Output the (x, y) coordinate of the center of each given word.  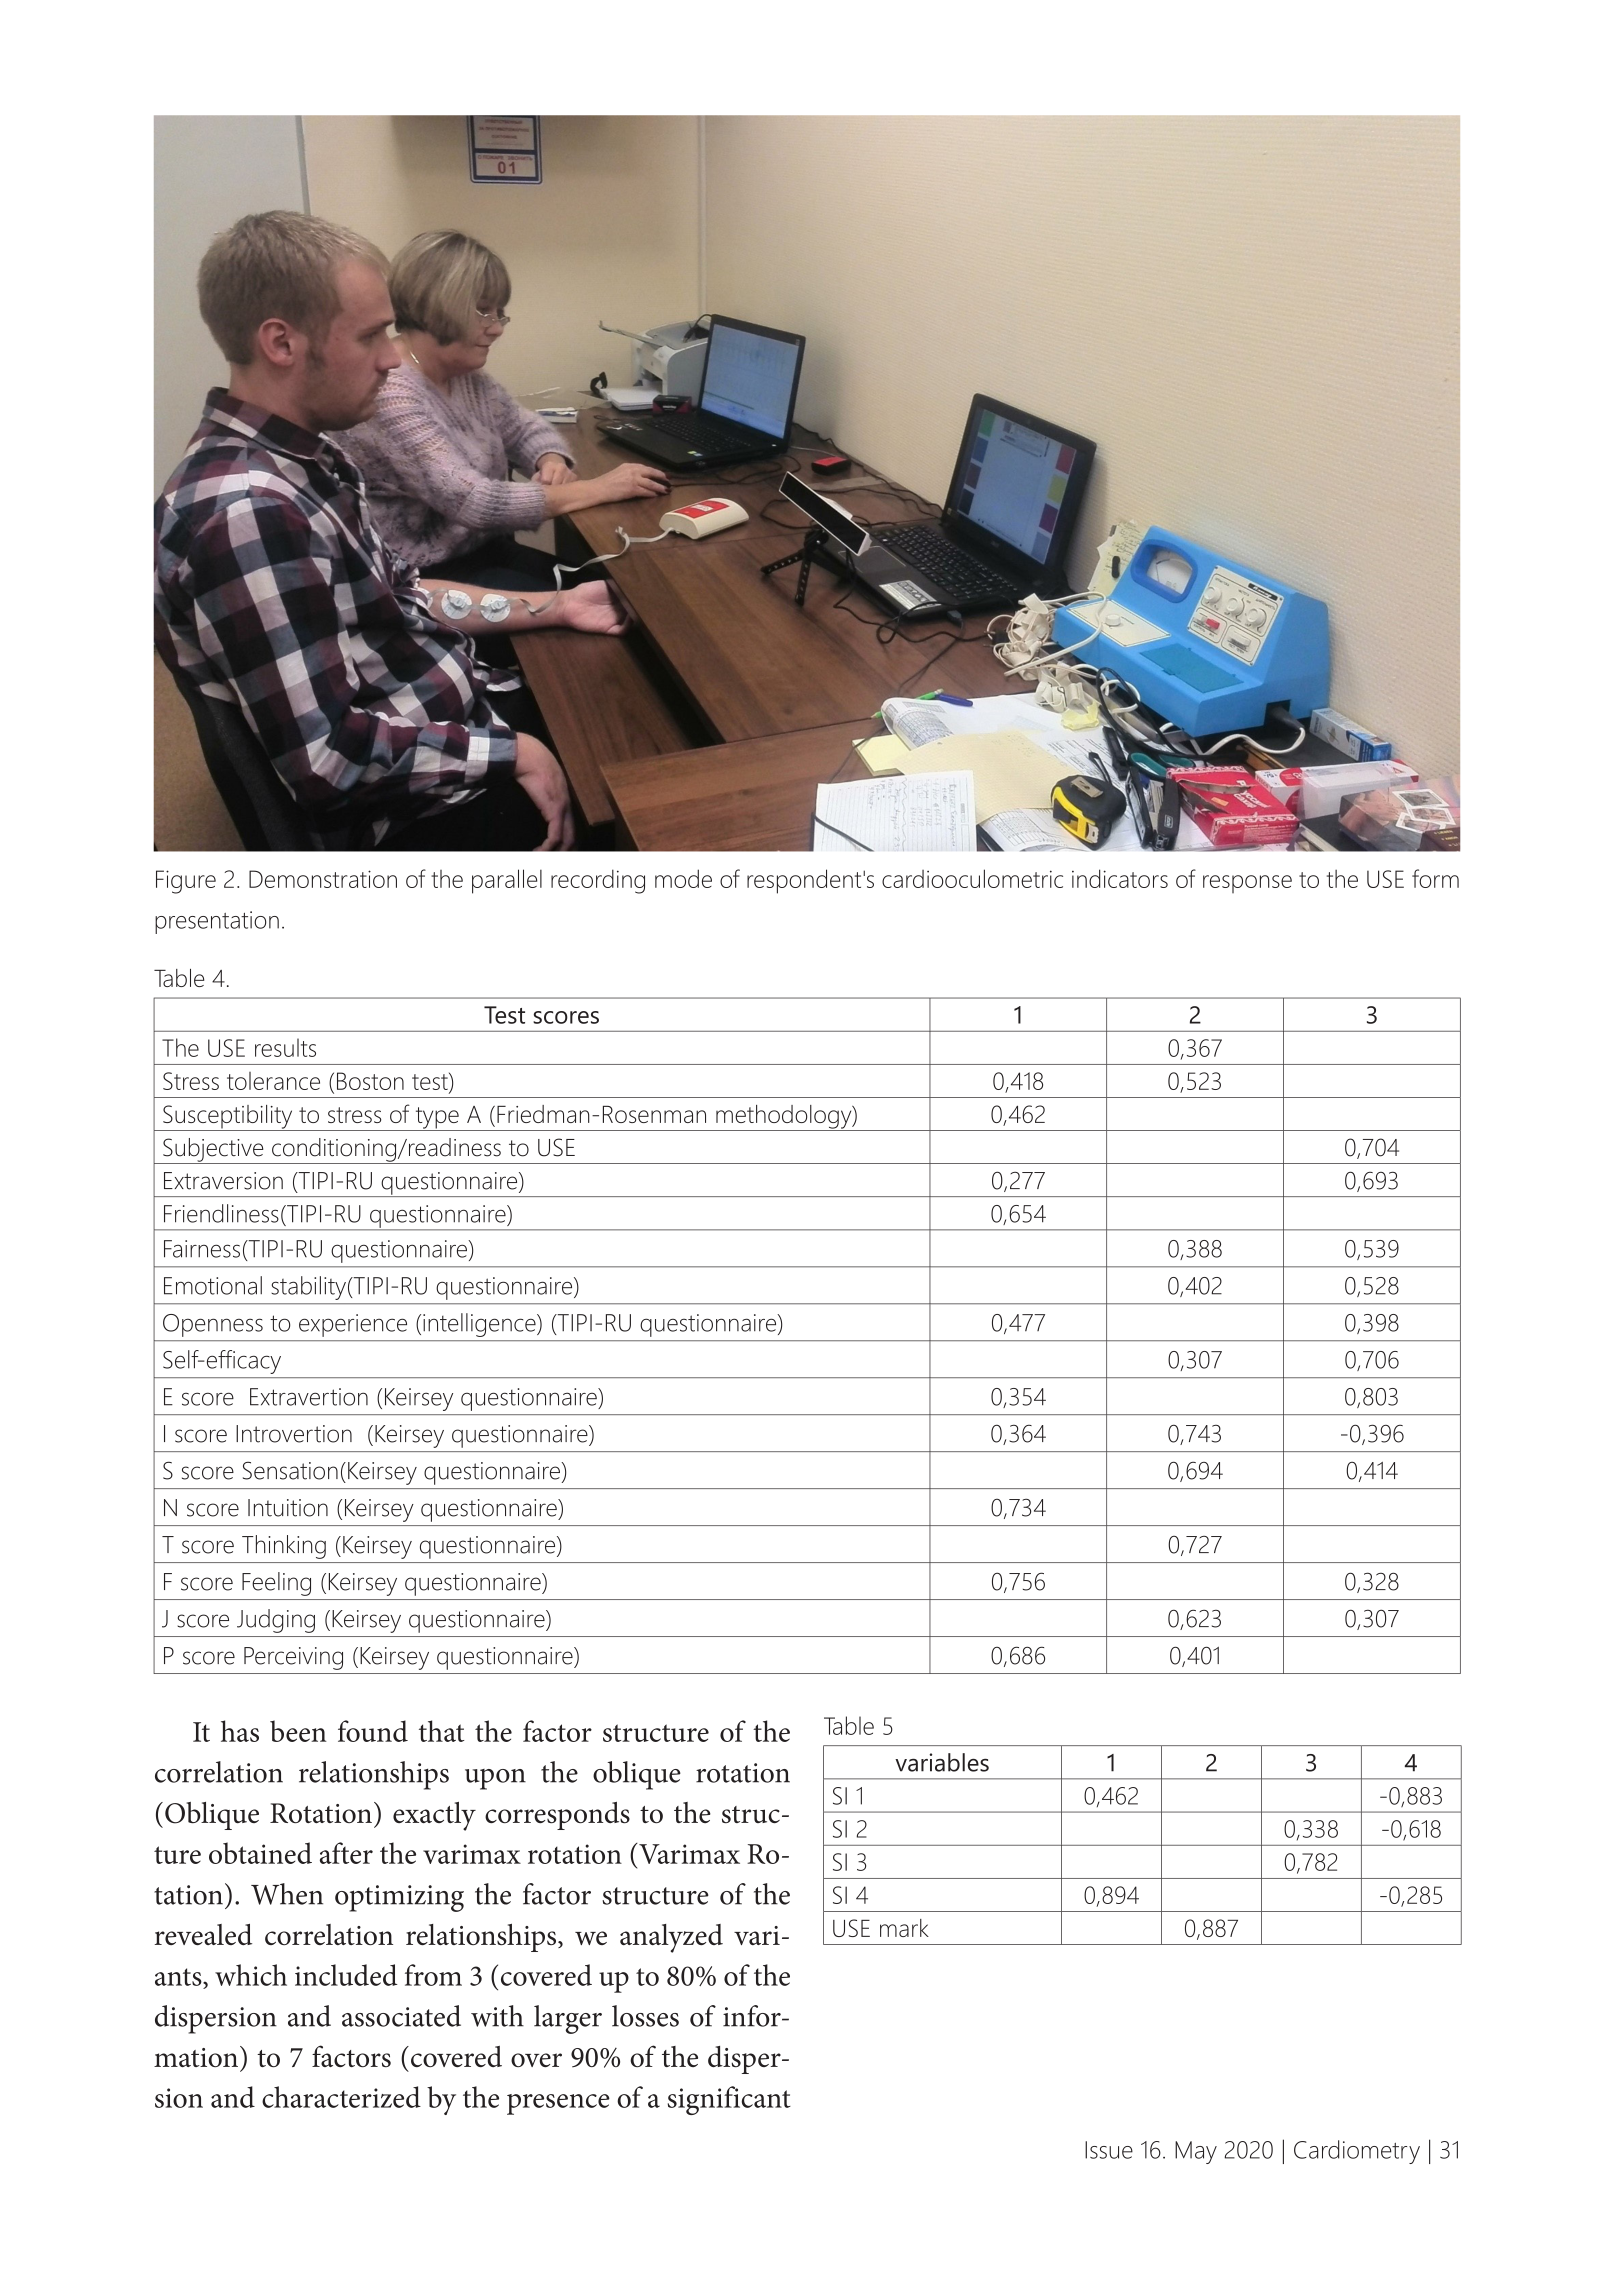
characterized (341, 2097)
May (1196, 2152)
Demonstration (323, 879)
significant (729, 2100)
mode (683, 878)
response (1247, 884)
